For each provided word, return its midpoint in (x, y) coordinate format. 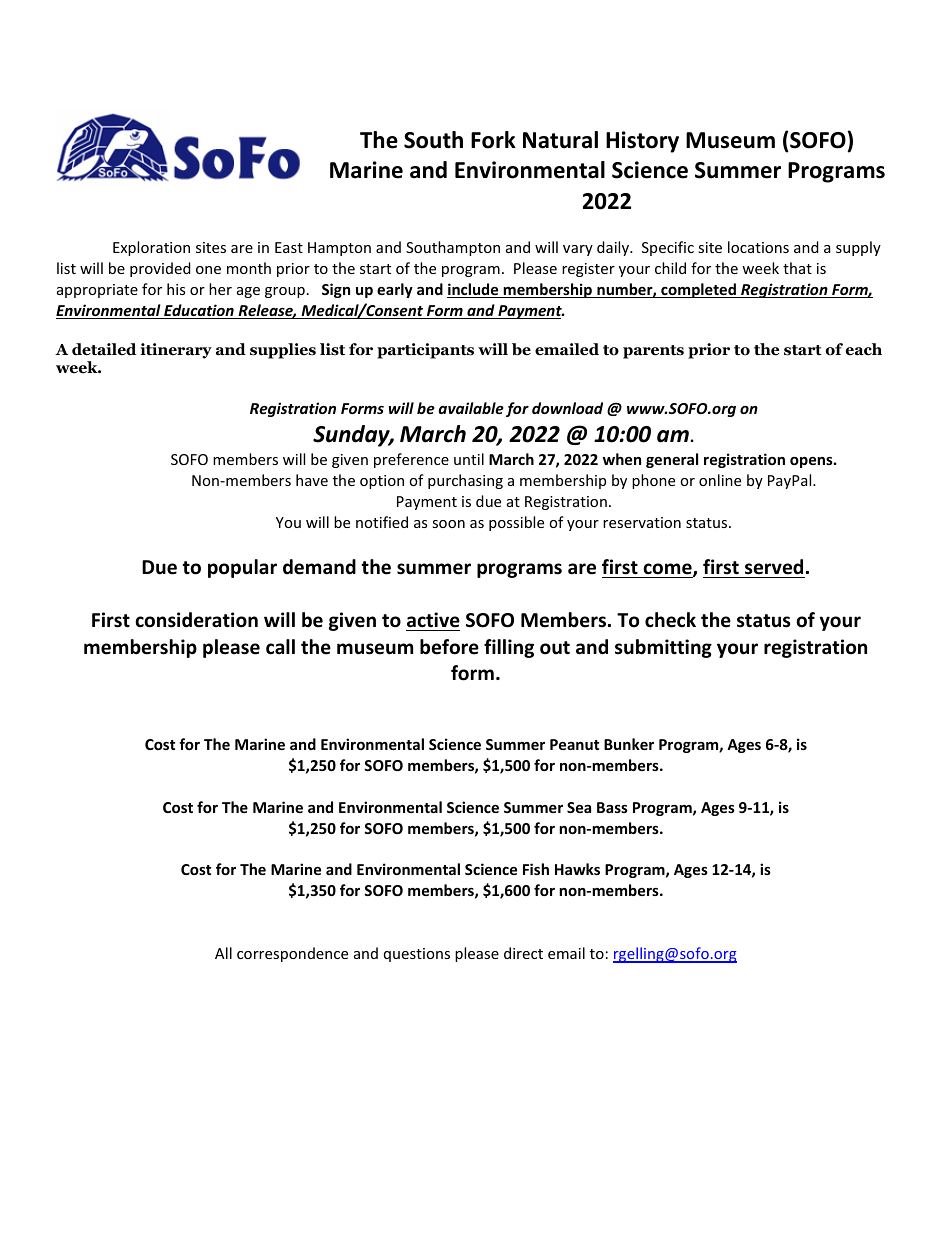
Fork (493, 140)
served (774, 567)
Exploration (151, 248)
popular (242, 568)
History (642, 142)
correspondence (292, 954)
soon (448, 524)
